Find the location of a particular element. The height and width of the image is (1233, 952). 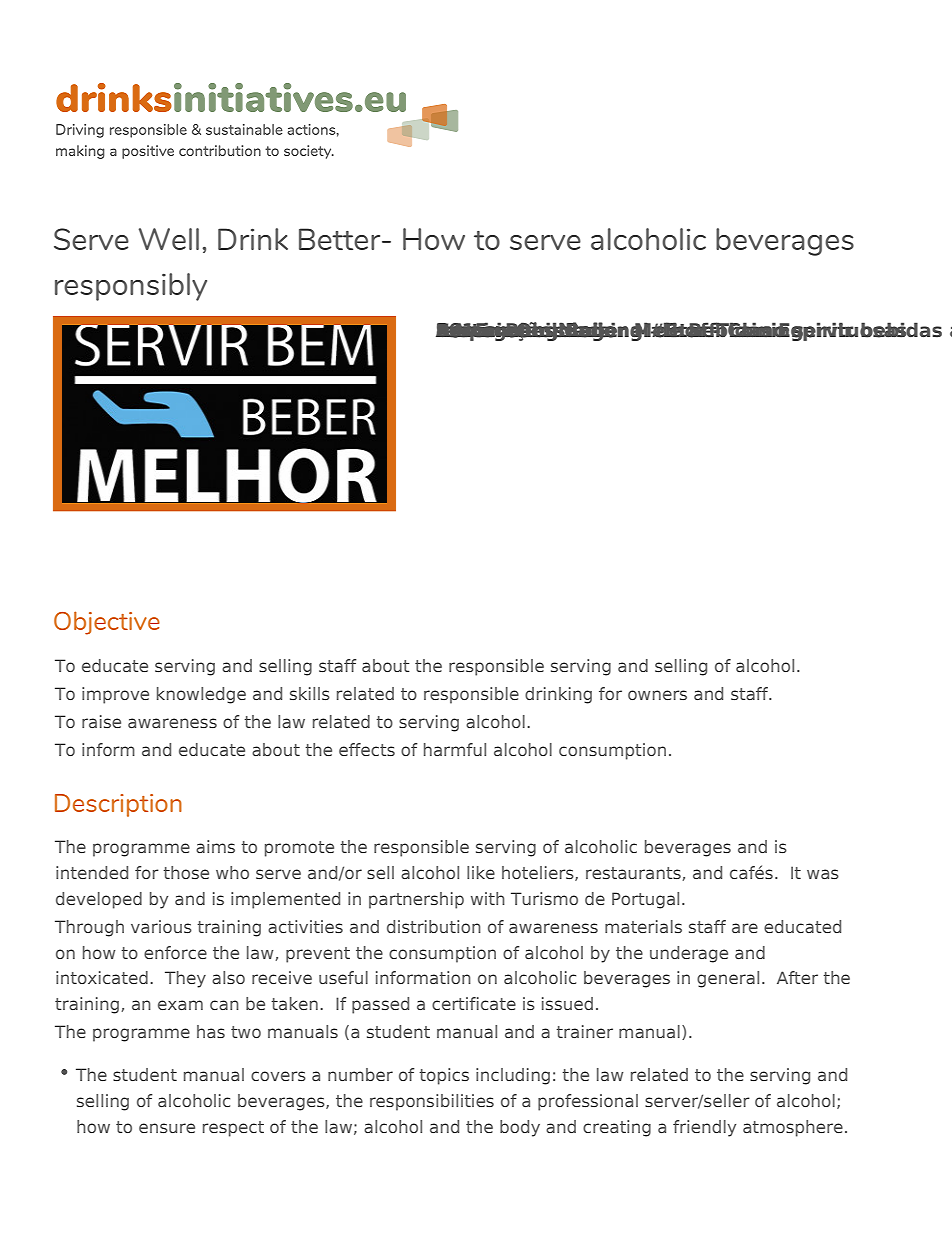

owners is located at coordinates (657, 695).
